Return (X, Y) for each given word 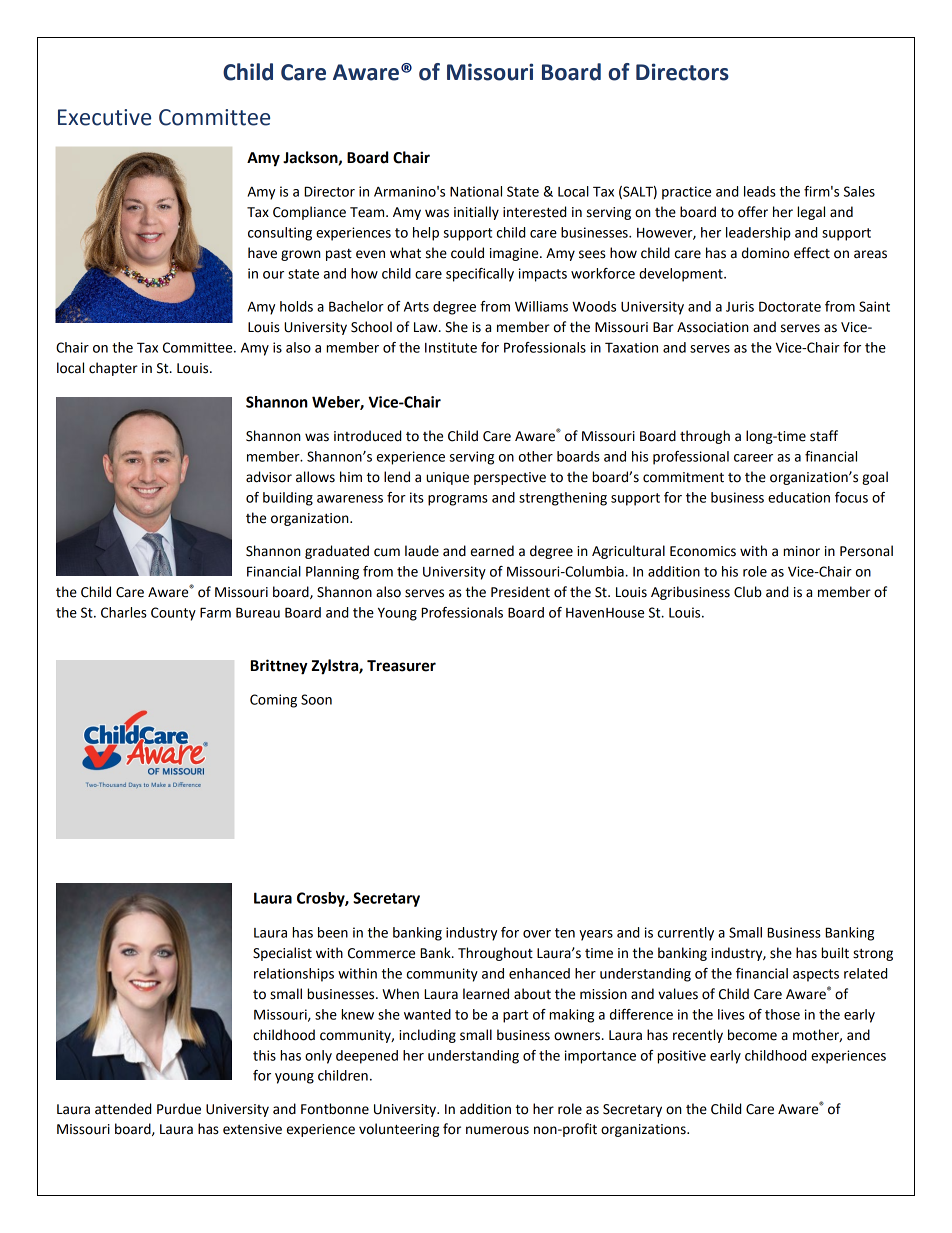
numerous (497, 1130)
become (752, 1035)
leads (760, 191)
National (476, 191)
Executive (104, 117)
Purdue (179, 1109)
